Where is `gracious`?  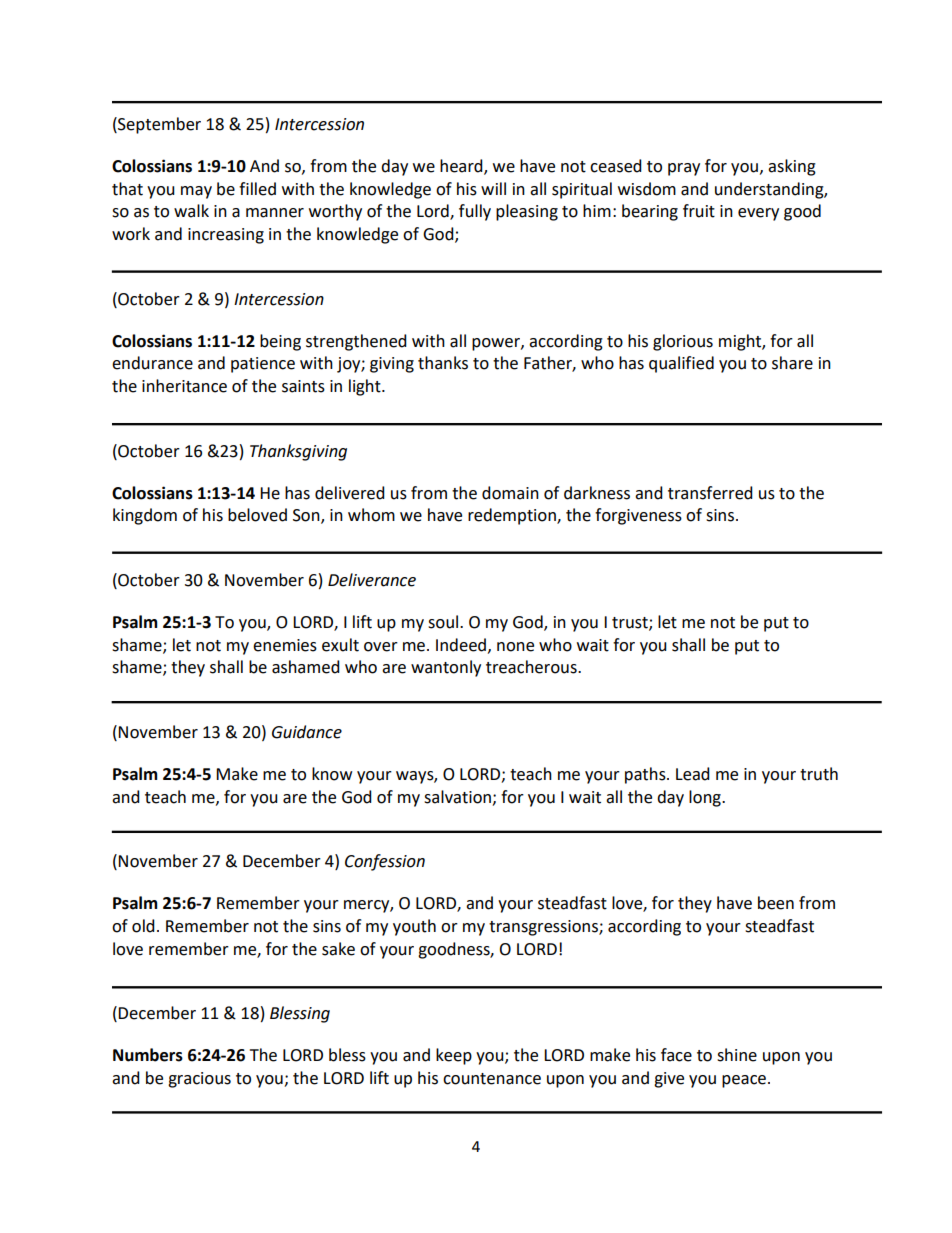 gracious is located at coordinates (199, 1080).
